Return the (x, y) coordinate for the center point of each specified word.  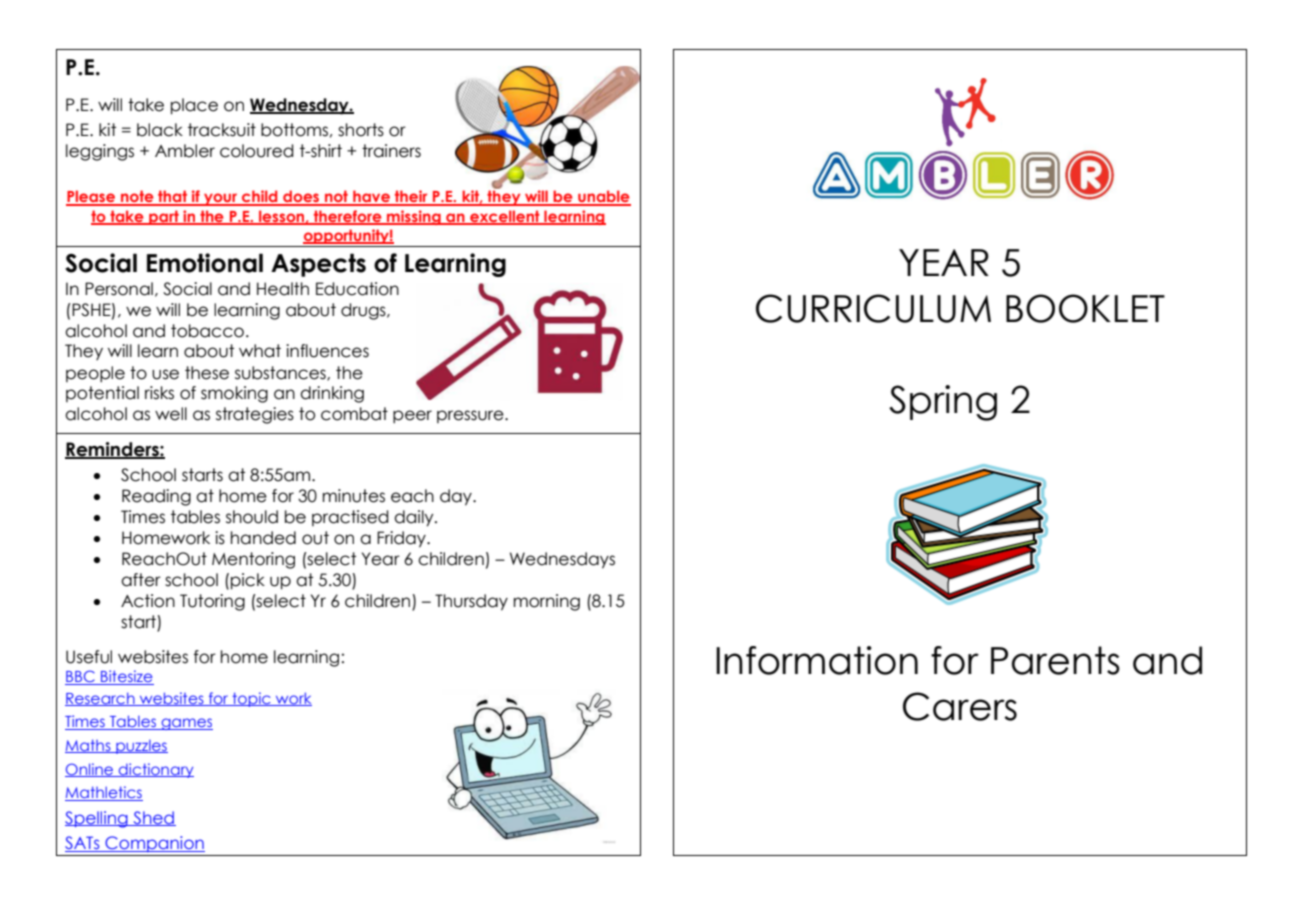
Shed (153, 818)
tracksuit (222, 130)
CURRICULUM (873, 308)
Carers (960, 706)
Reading (156, 497)
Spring (943, 403)
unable (603, 197)
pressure (471, 416)
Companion (154, 844)
